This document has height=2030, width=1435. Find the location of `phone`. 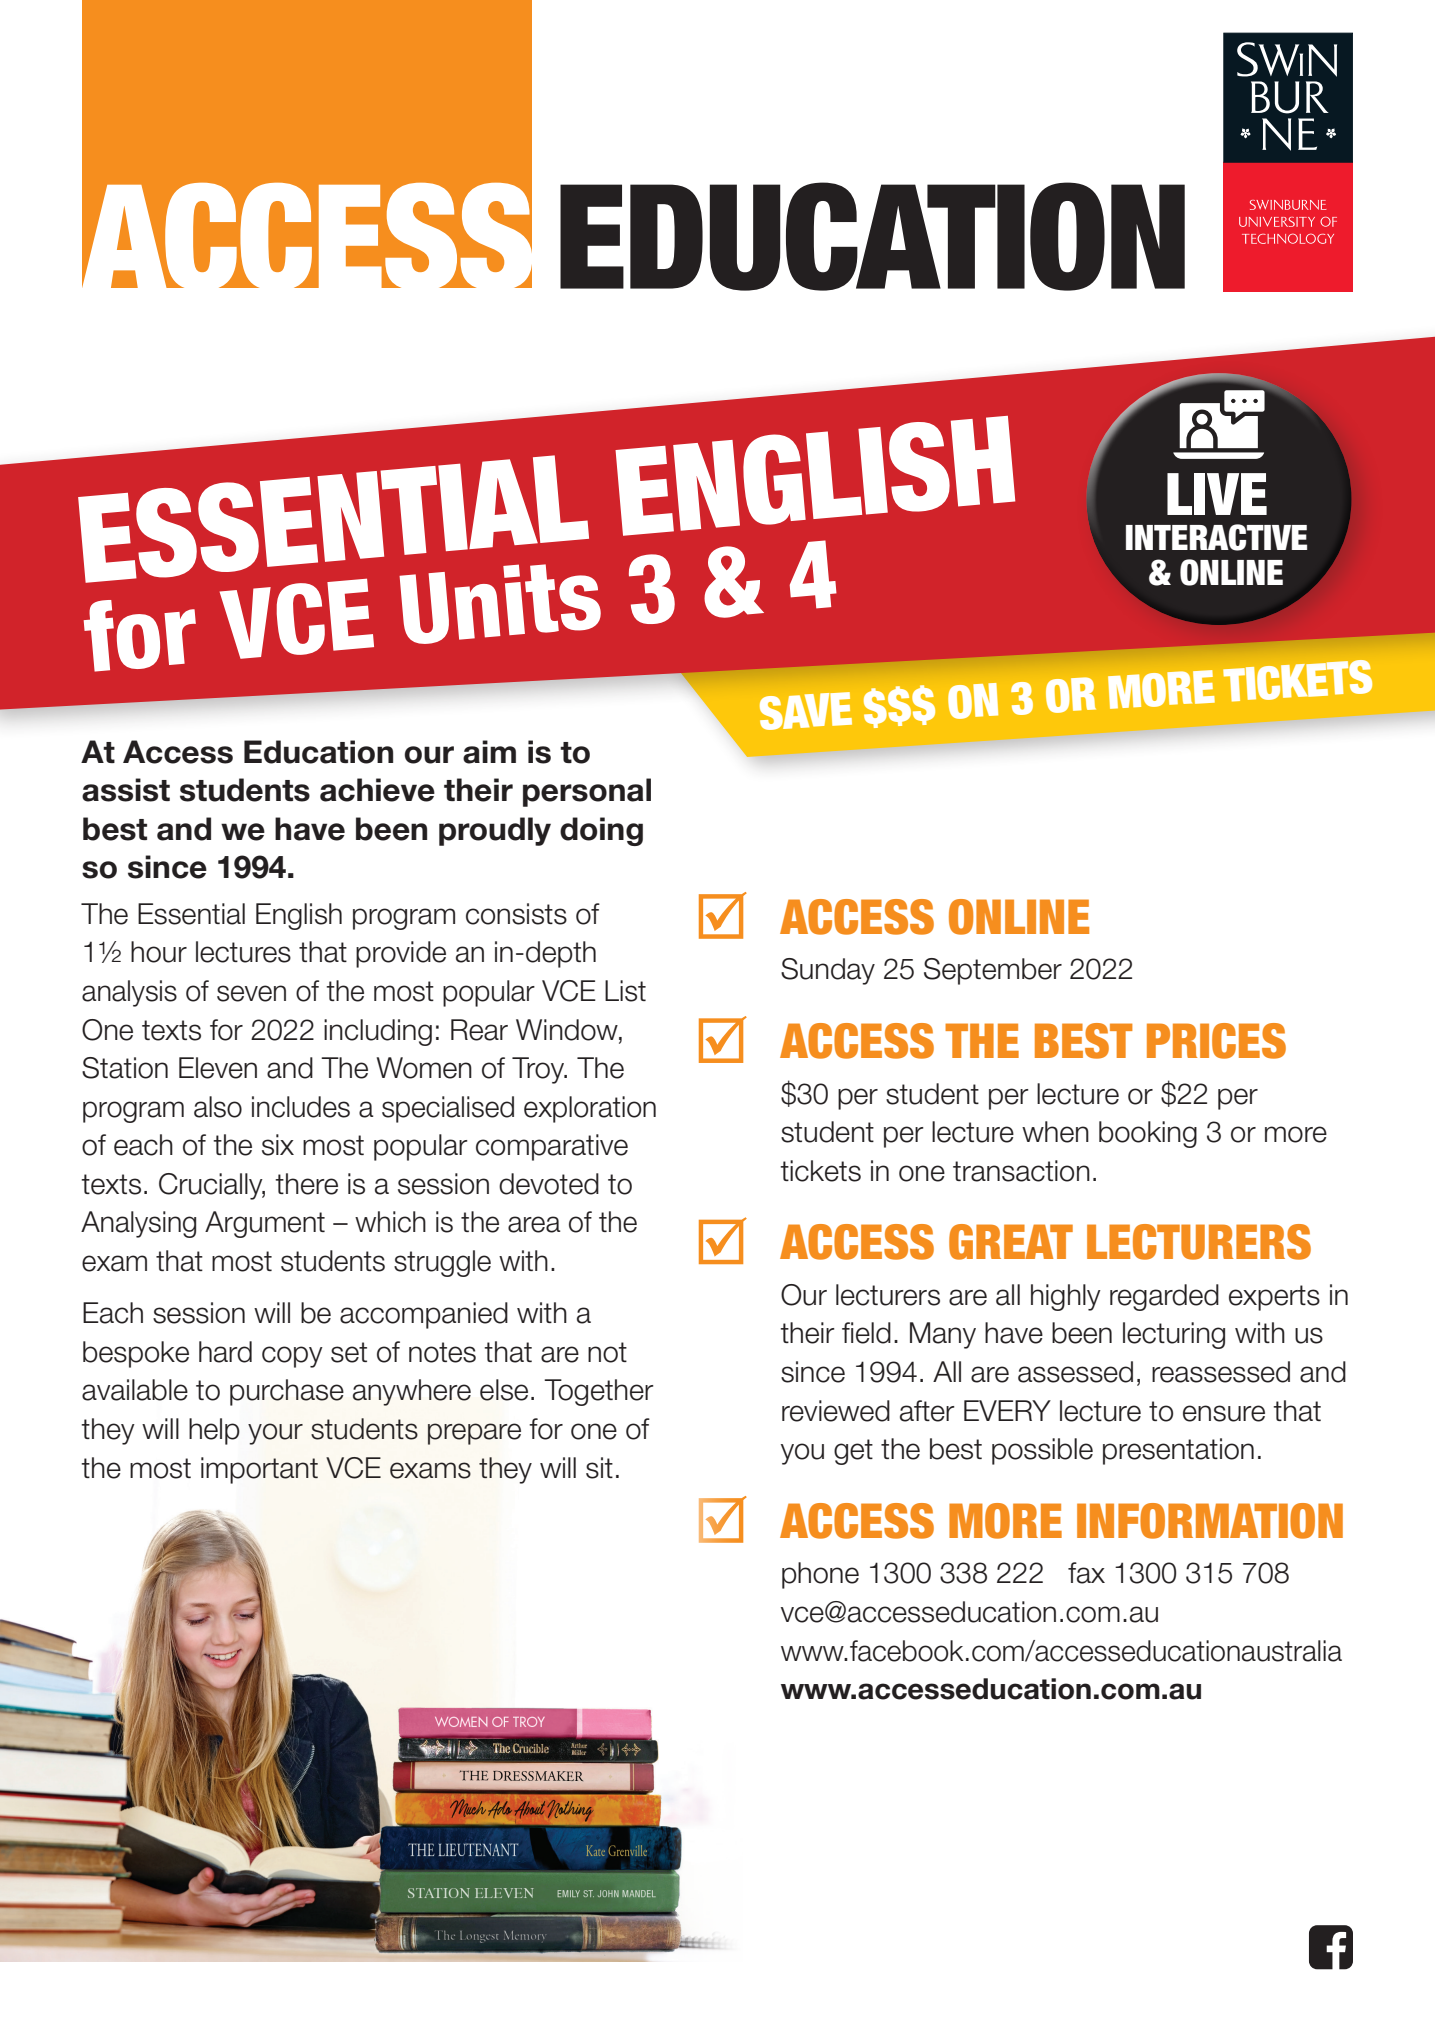

phone is located at coordinates (820, 1575).
